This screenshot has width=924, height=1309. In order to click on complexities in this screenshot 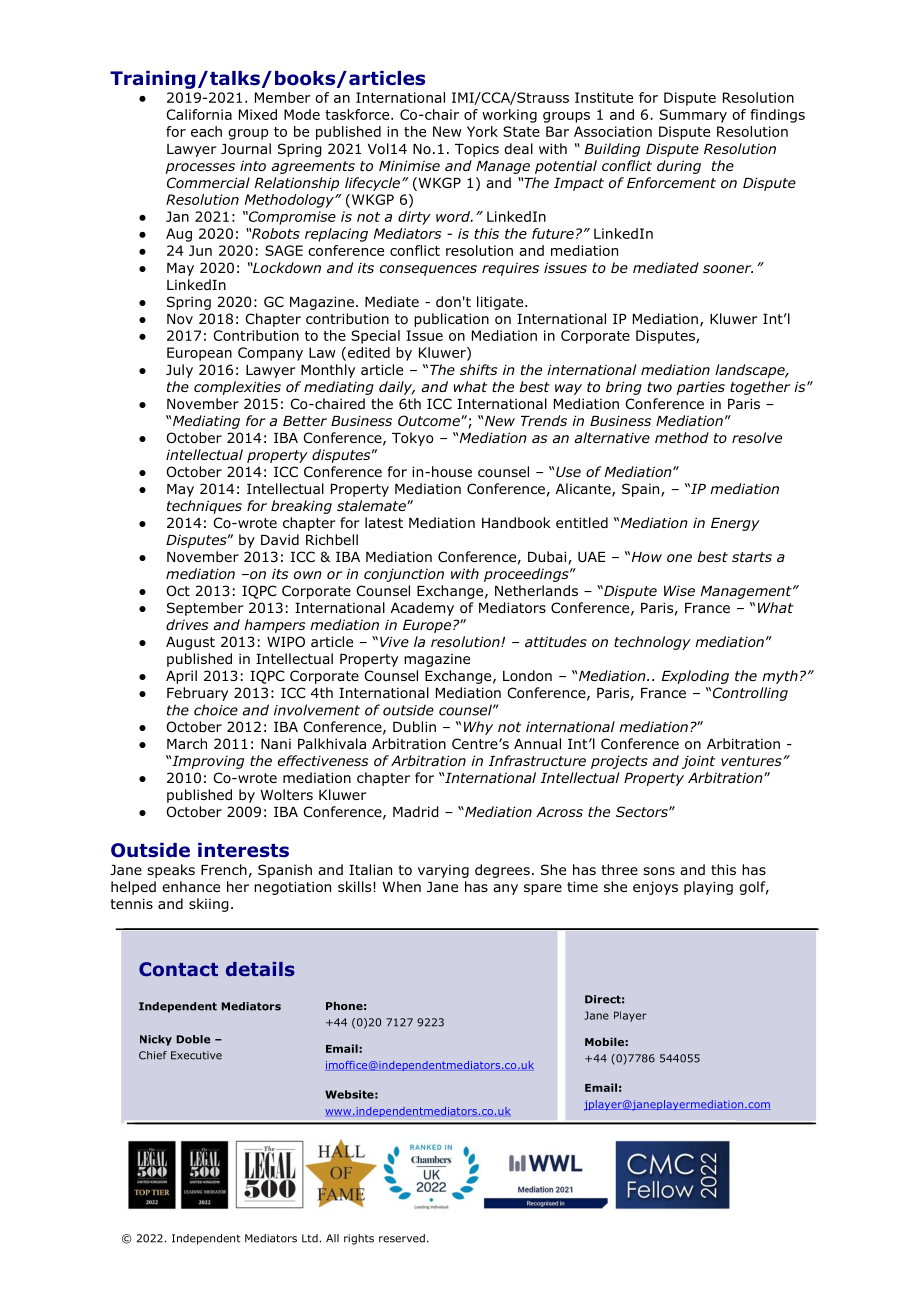, I will do `click(237, 388)`.
